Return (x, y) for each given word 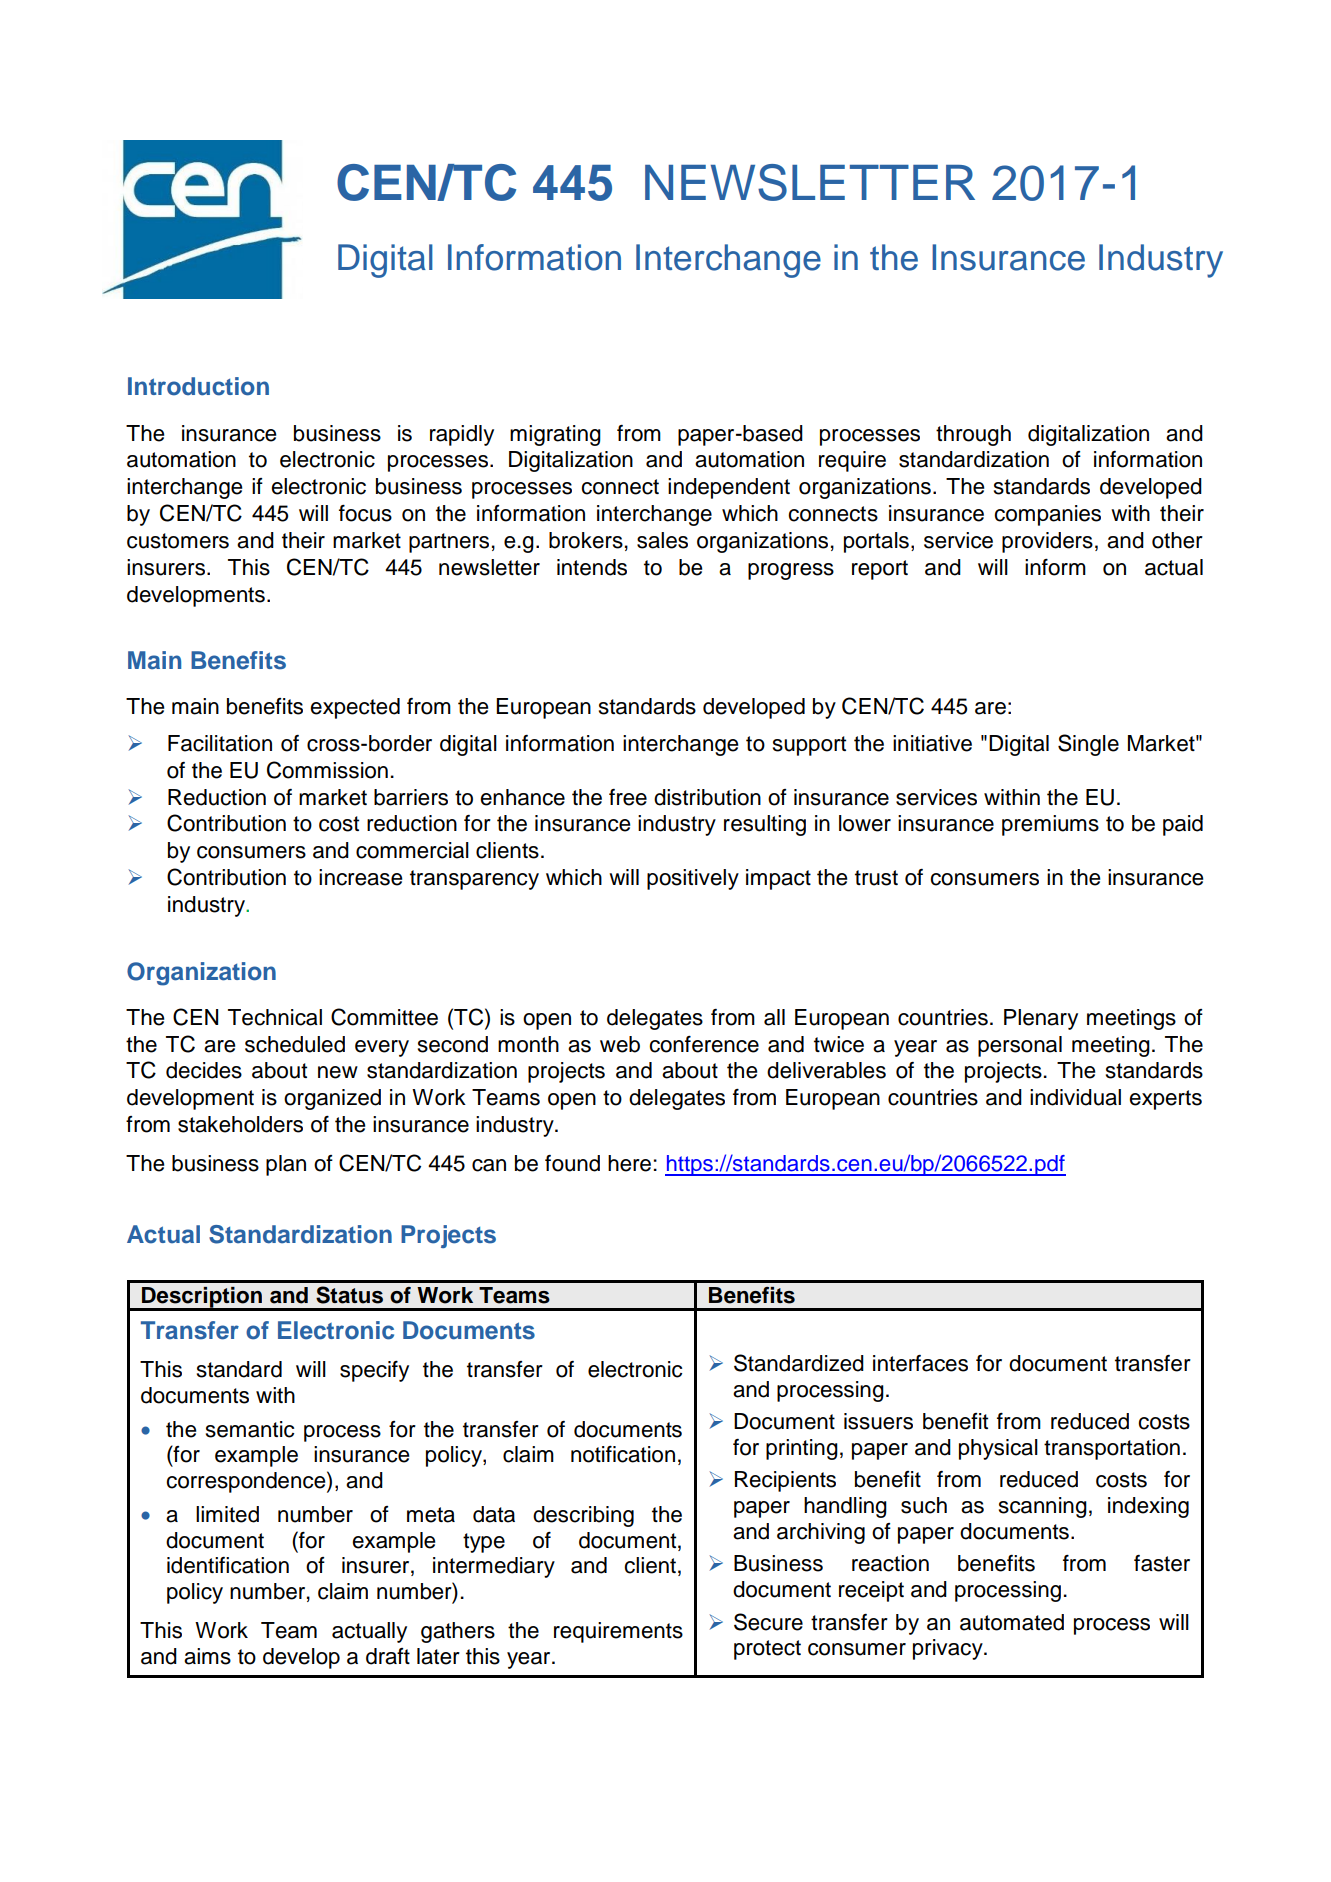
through (973, 435)
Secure (768, 1622)
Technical (275, 1017)
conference (704, 1044)
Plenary (1041, 1019)
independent (729, 488)
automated (1012, 1622)
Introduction (198, 386)
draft (388, 1656)
